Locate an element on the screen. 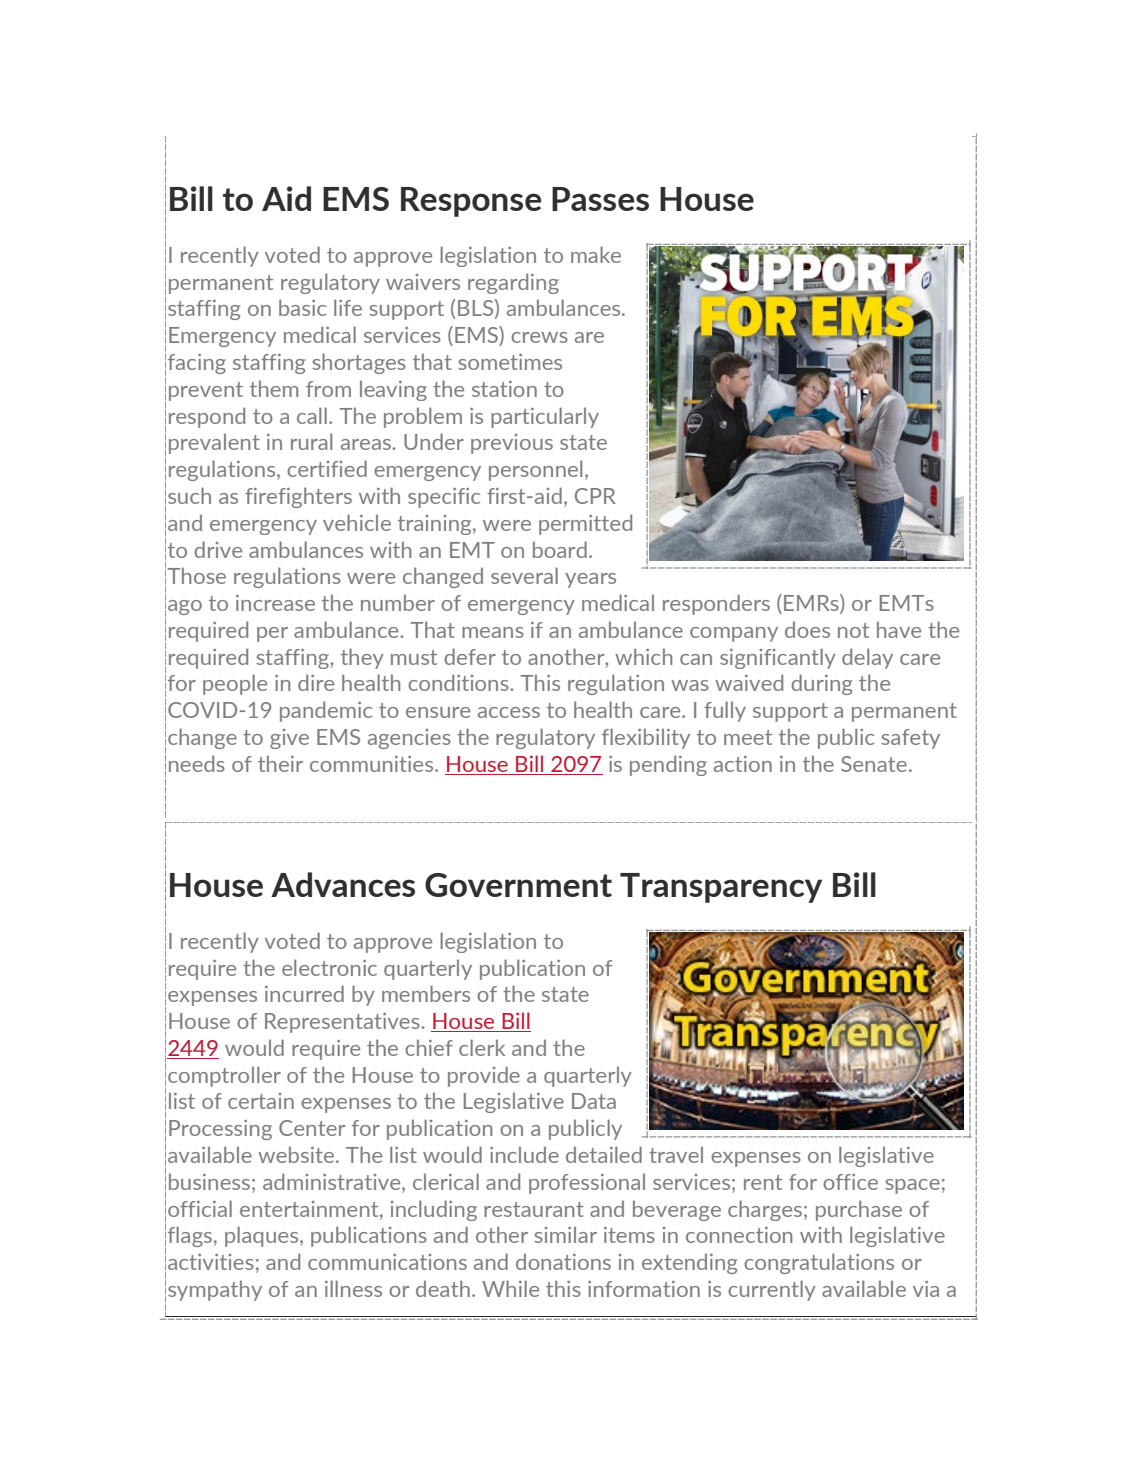 This screenshot has height=1473, width=1138. does is located at coordinates (807, 629).
